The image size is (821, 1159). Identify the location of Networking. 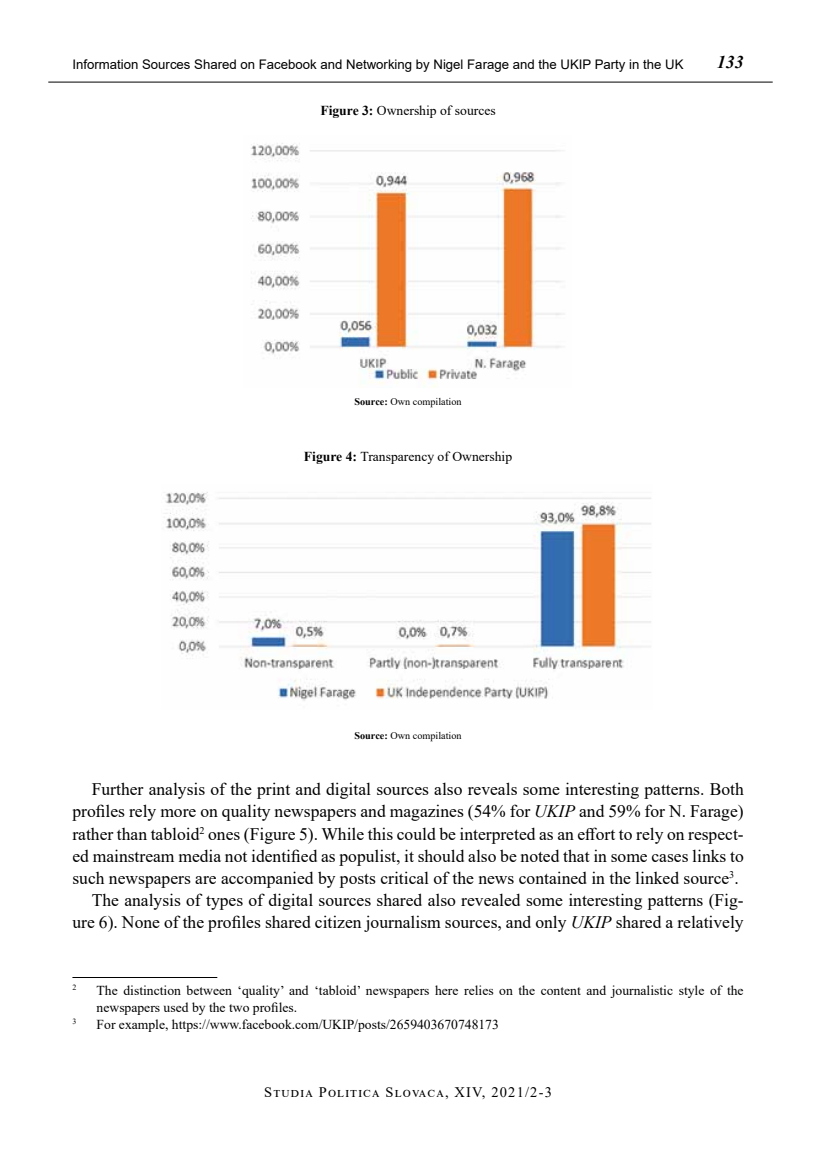
(379, 65).
